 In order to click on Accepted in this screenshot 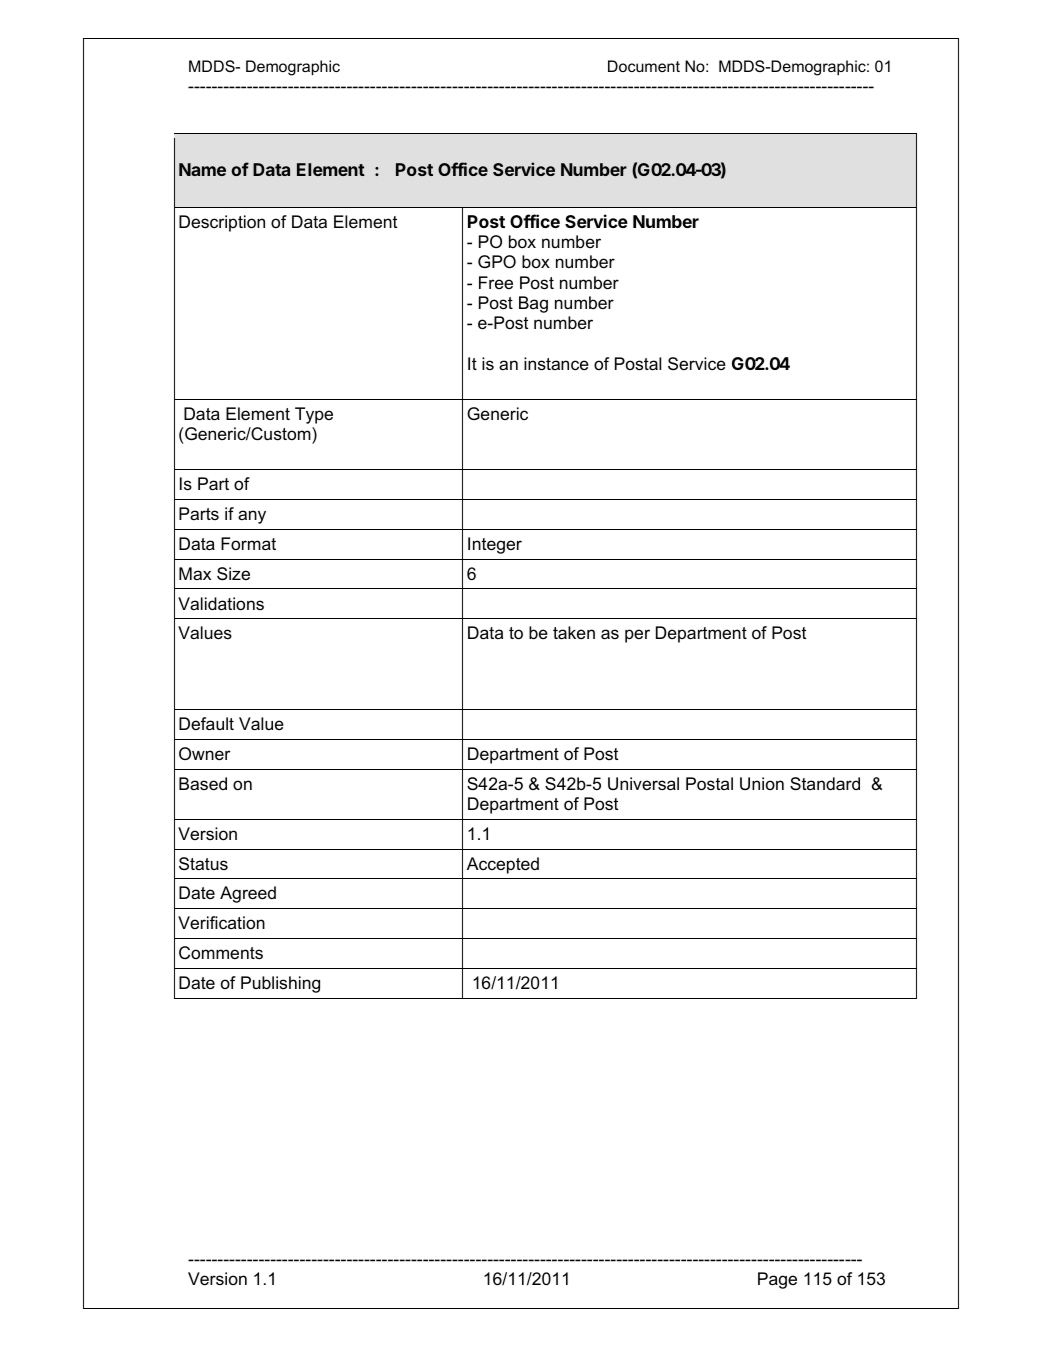, I will do `click(503, 865)`.
